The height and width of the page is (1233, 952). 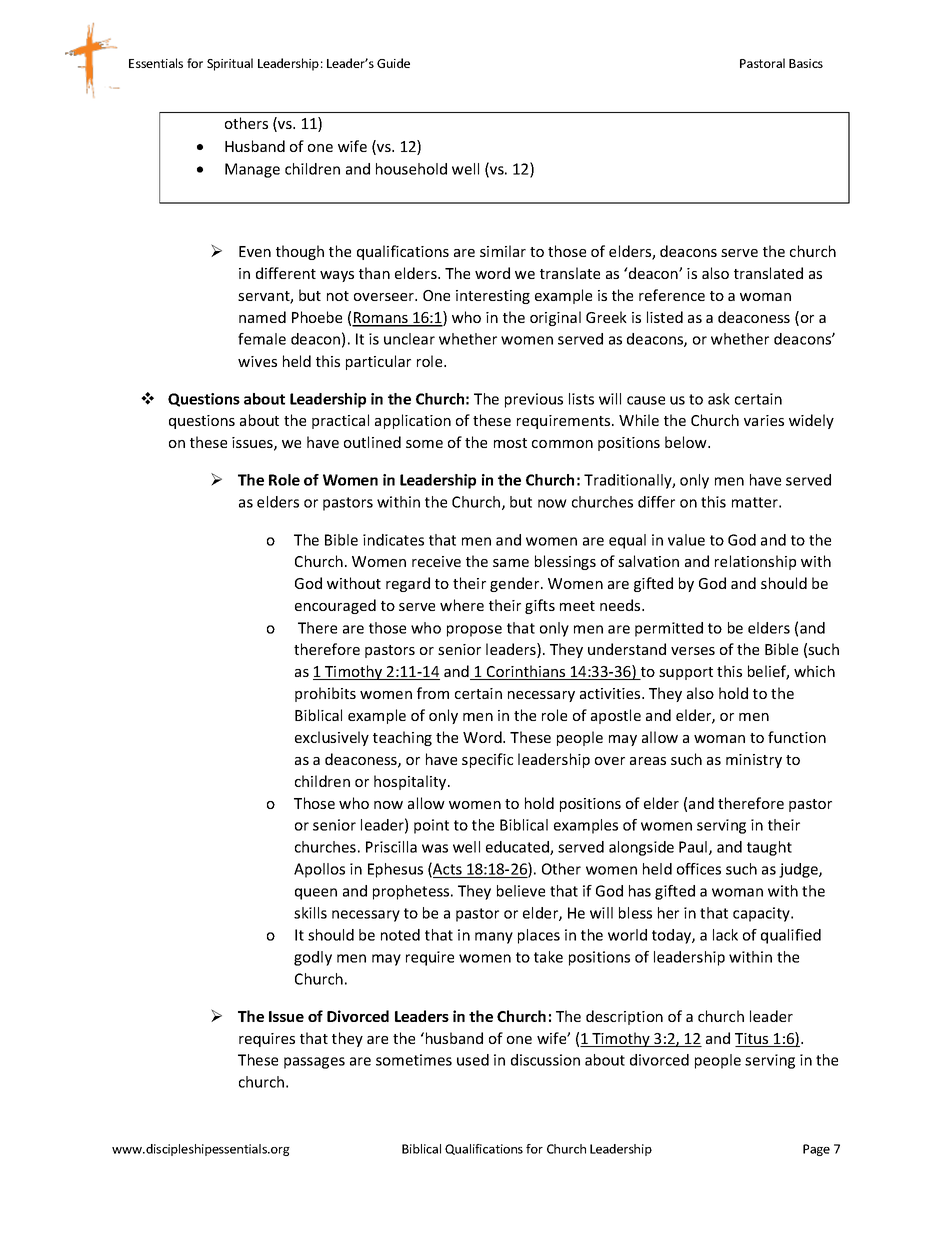 I want to click on queen, so click(x=316, y=894).
